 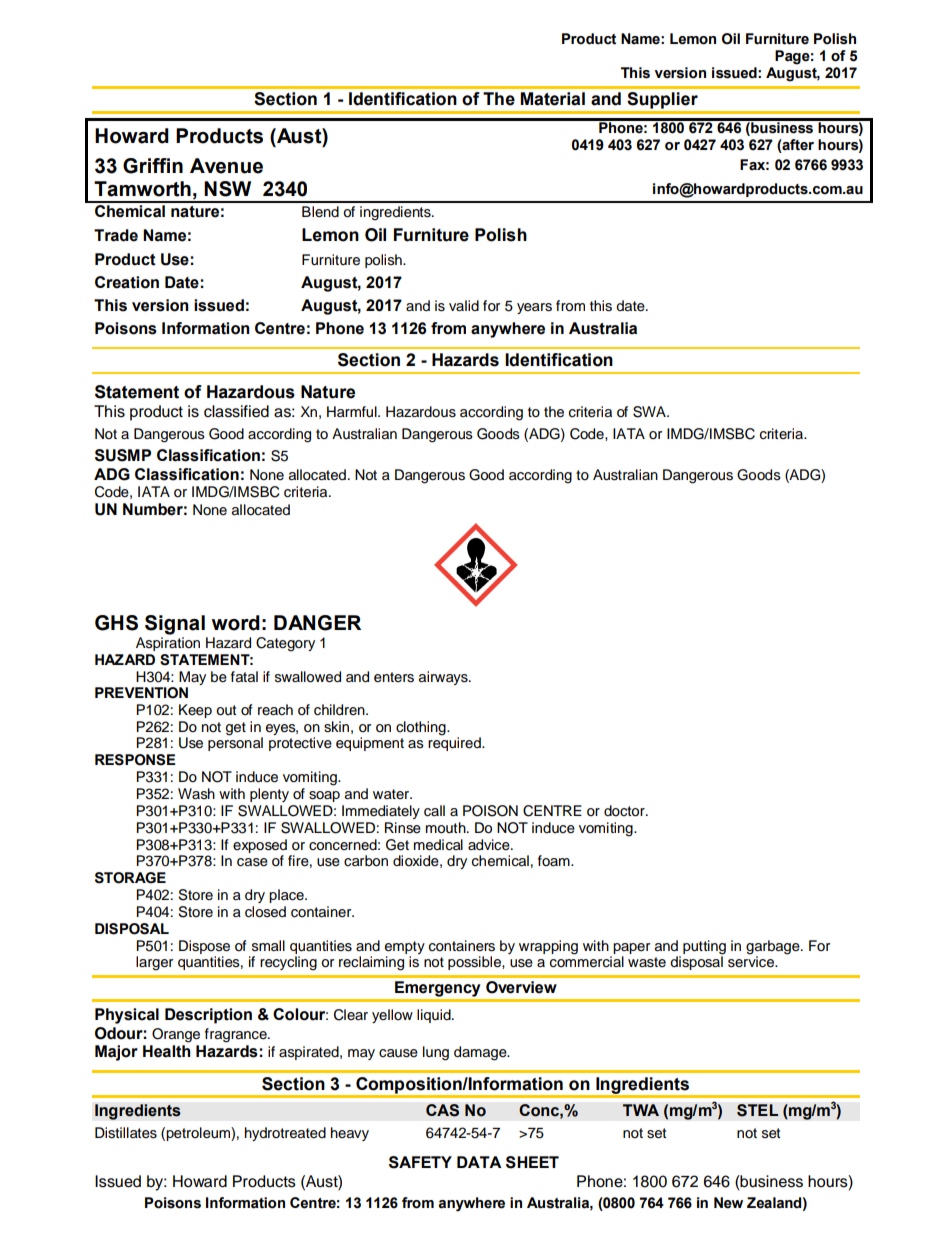 I want to click on valid, so click(x=464, y=305).
